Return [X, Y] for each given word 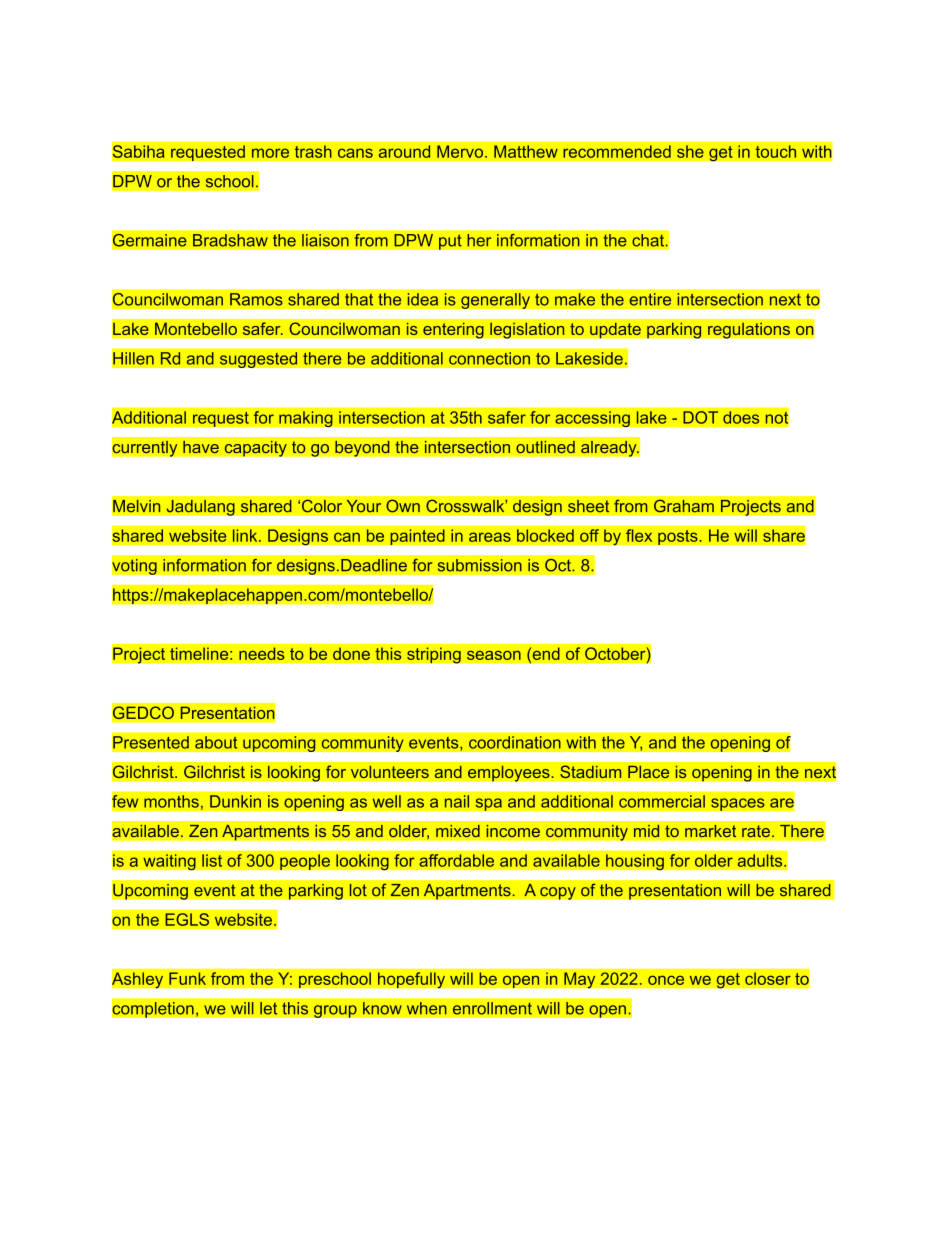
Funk [187, 978]
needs [262, 653]
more [270, 153]
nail [456, 801]
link [246, 535]
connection [489, 358]
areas [490, 537]
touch [775, 151]
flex [639, 535]
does [741, 417]
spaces [738, 804]
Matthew [526, 151]
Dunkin [235, 801]
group [335, 1011]
